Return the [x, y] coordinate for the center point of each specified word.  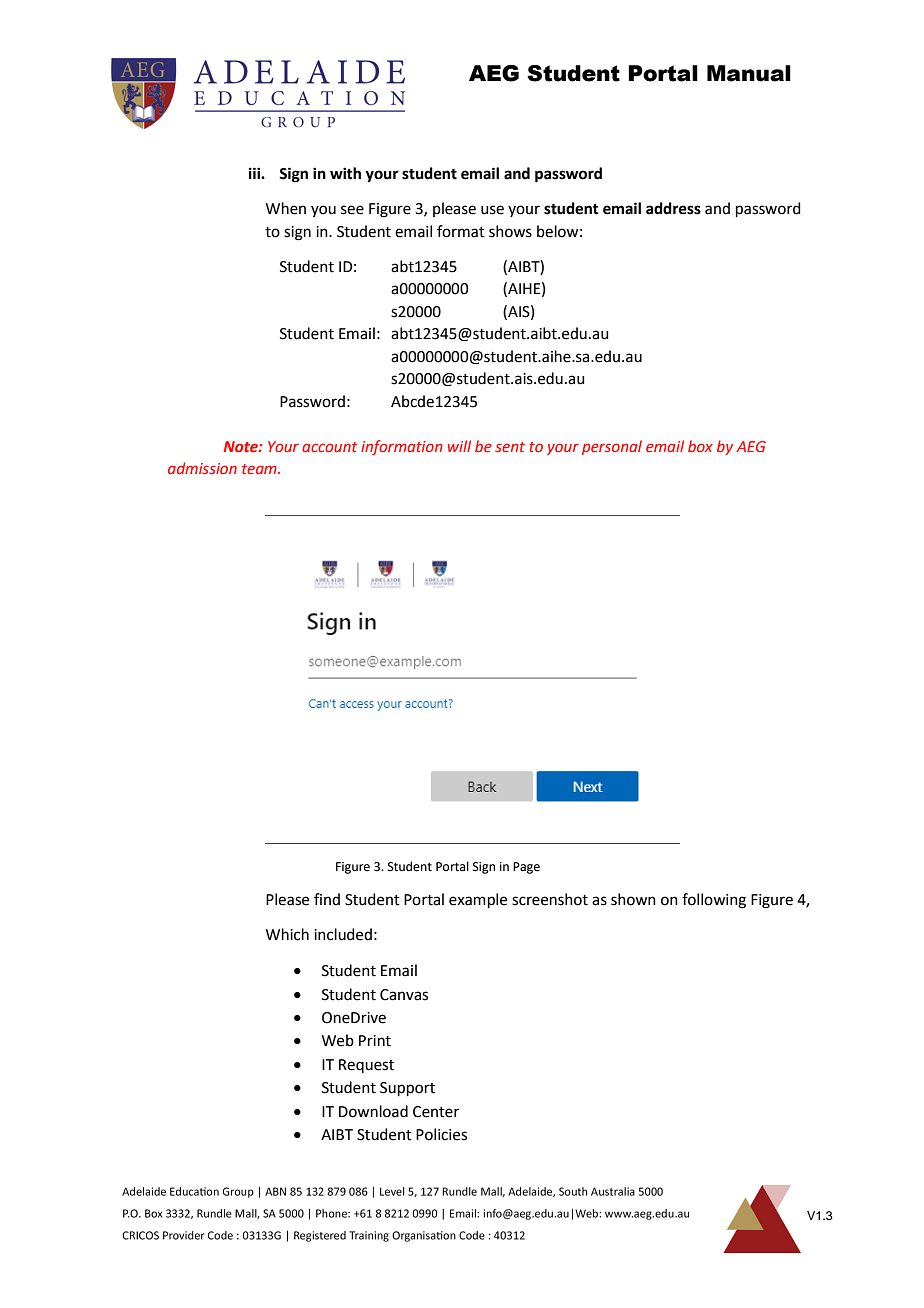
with [345, 173]
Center [436, 1112]
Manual [749, 73]
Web [338, 1040]
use [492, 210]
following [714, 901]
